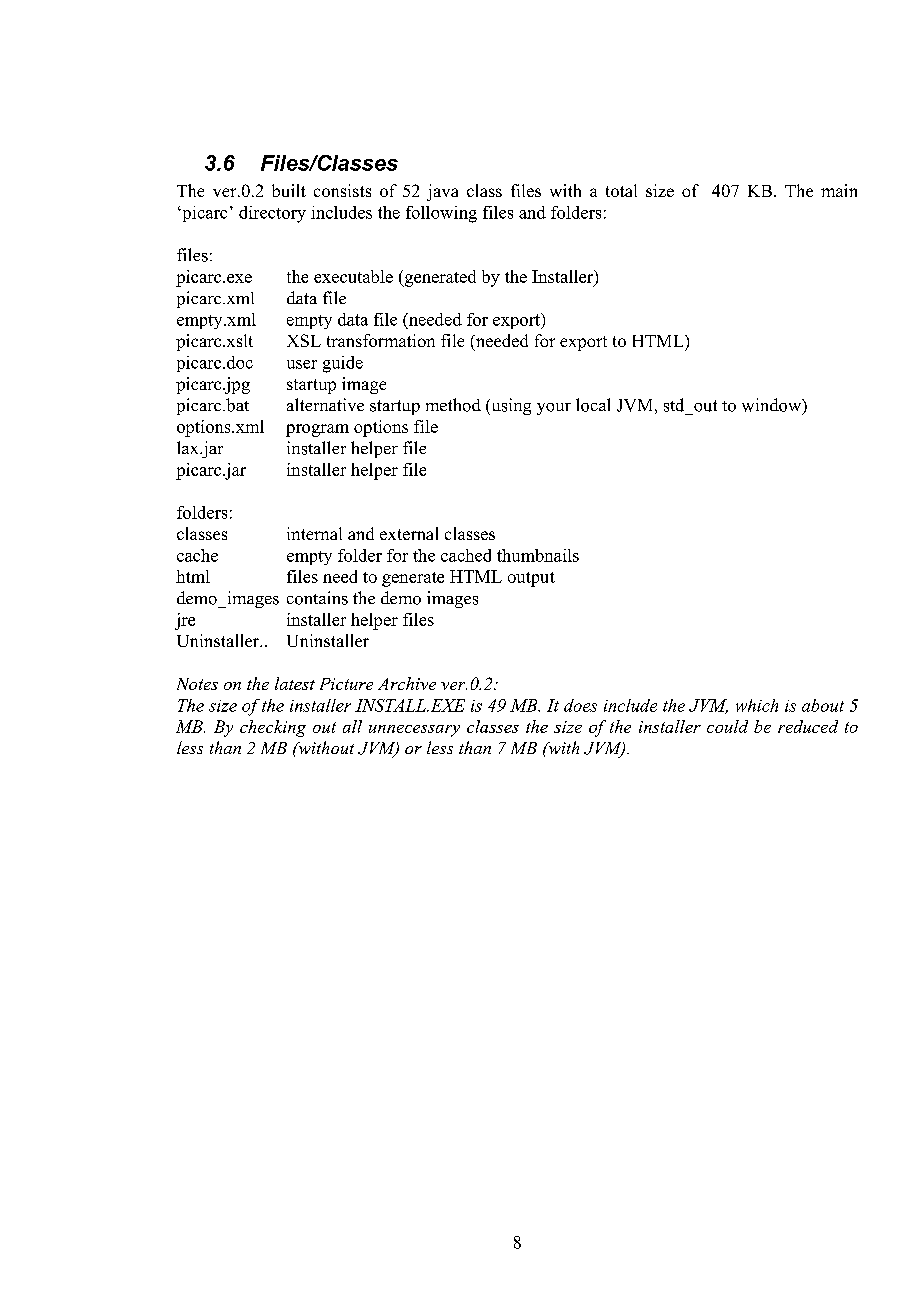 The width and height of the screenshot is (924, 1308). What do you see at coordinates (441, 214) in the screenshot?
I see `following` at bounding box center [441, 214].
